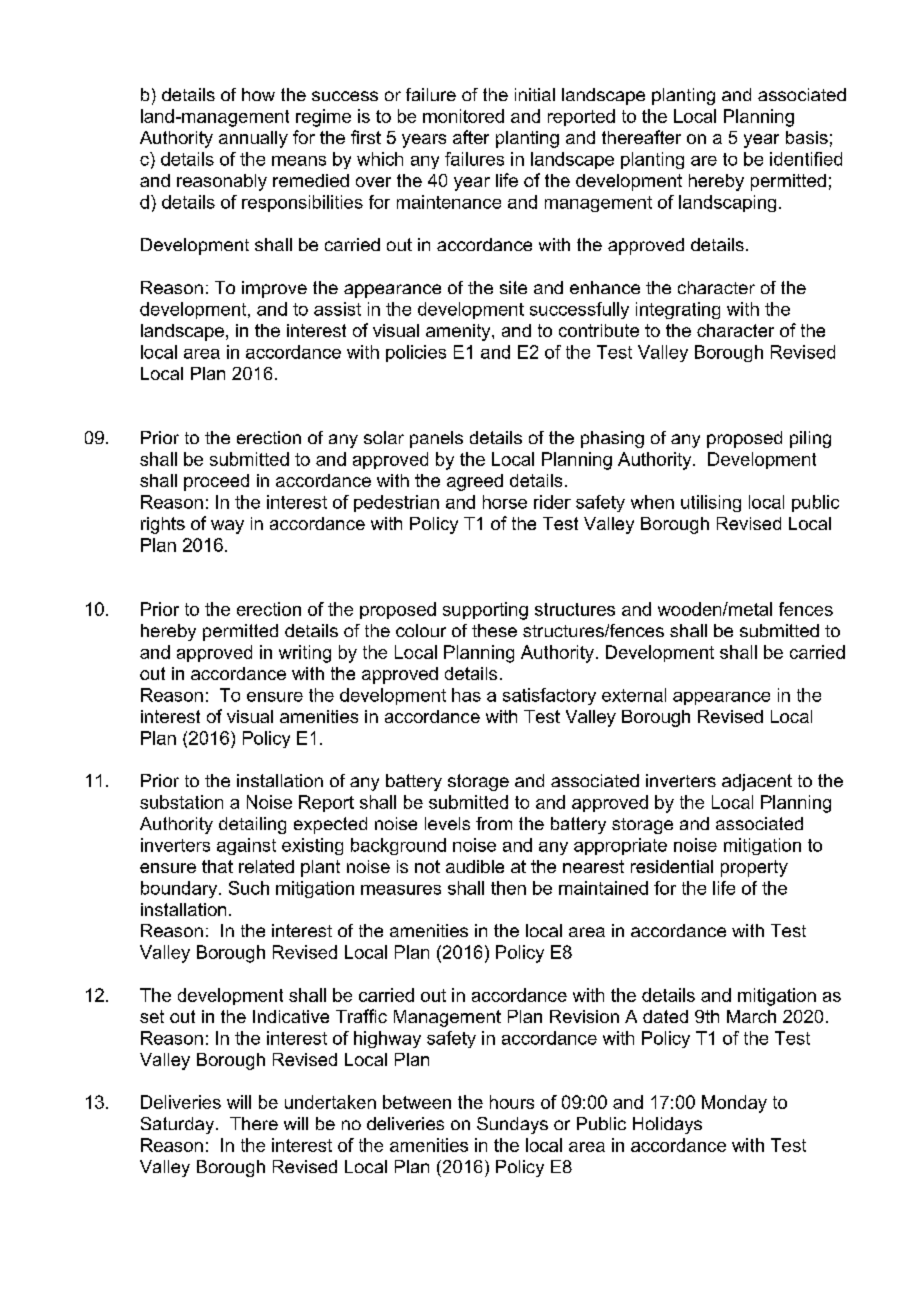 The image size is (924, 1308). What do you see at coordinates (494, 823) in the document?
I see `from` at bounding box center [494, 823].
